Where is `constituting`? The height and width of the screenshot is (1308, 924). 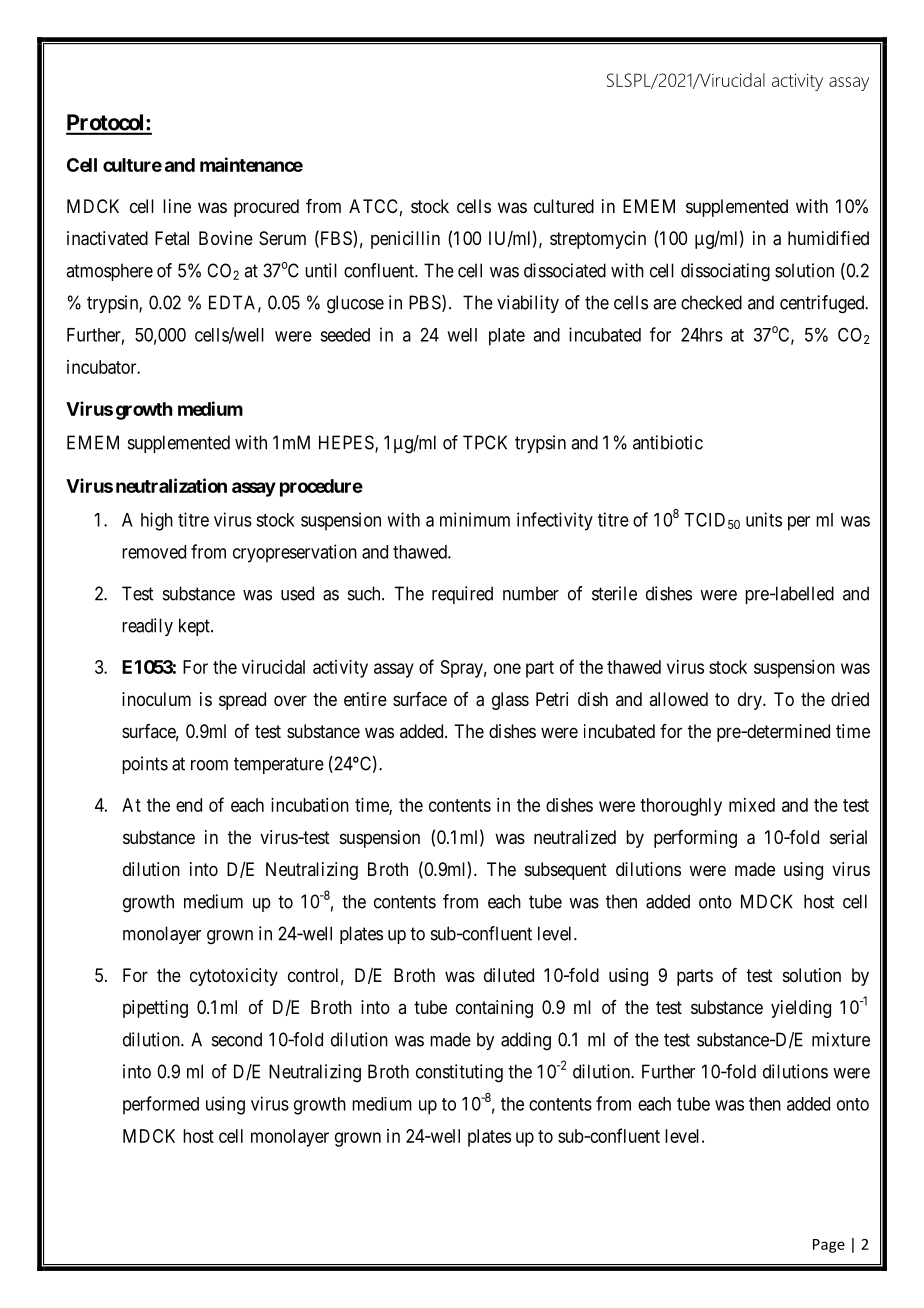 constituting is located at coordinates (459, 1073).
